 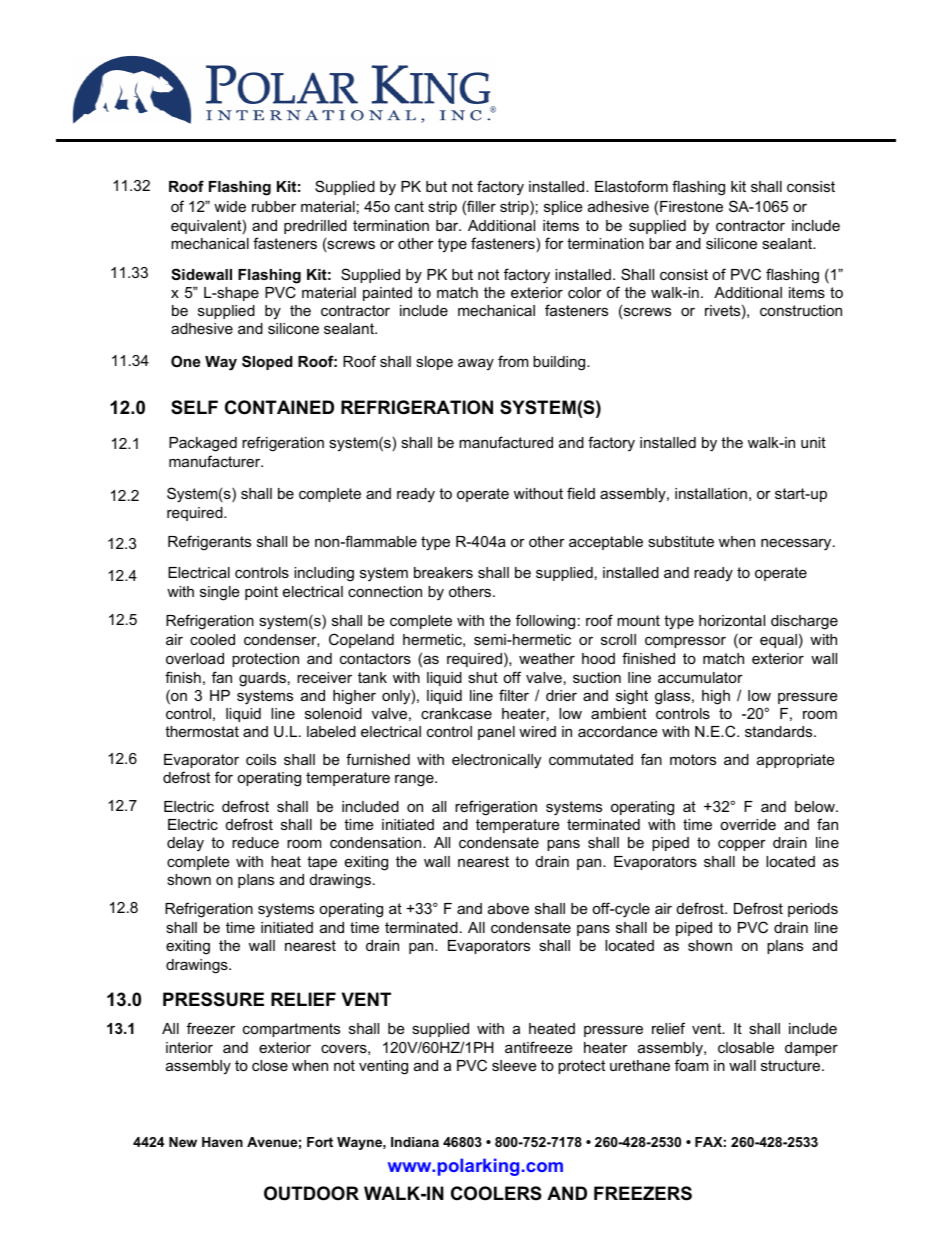 What do you see at coordinates (222, 1142) in the screenshot?
I see `Haven` at bounding box center [222, 1142].
